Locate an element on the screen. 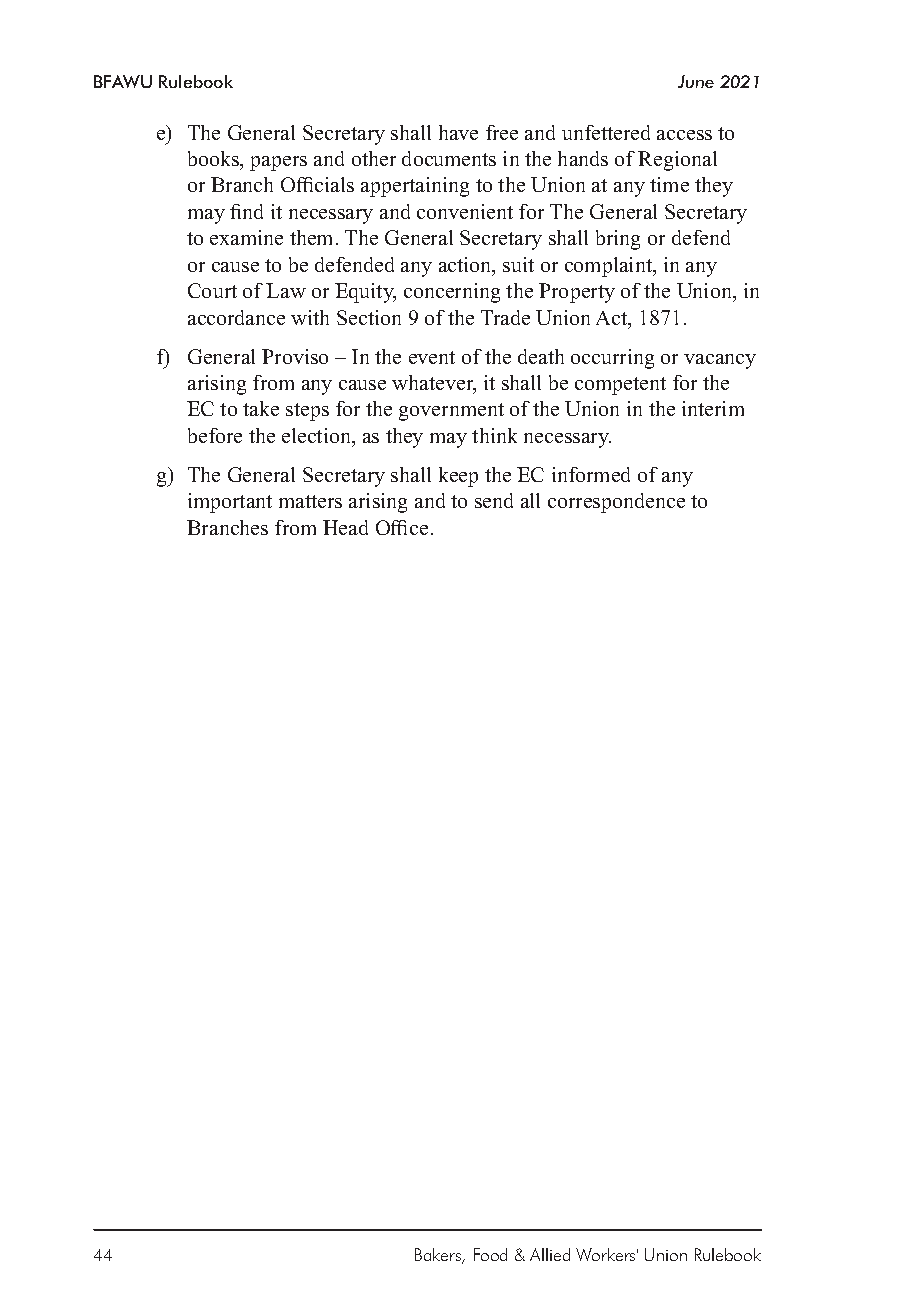 This screenshot has width=924, height=1311. Office is located at coordinates (402, 527).
